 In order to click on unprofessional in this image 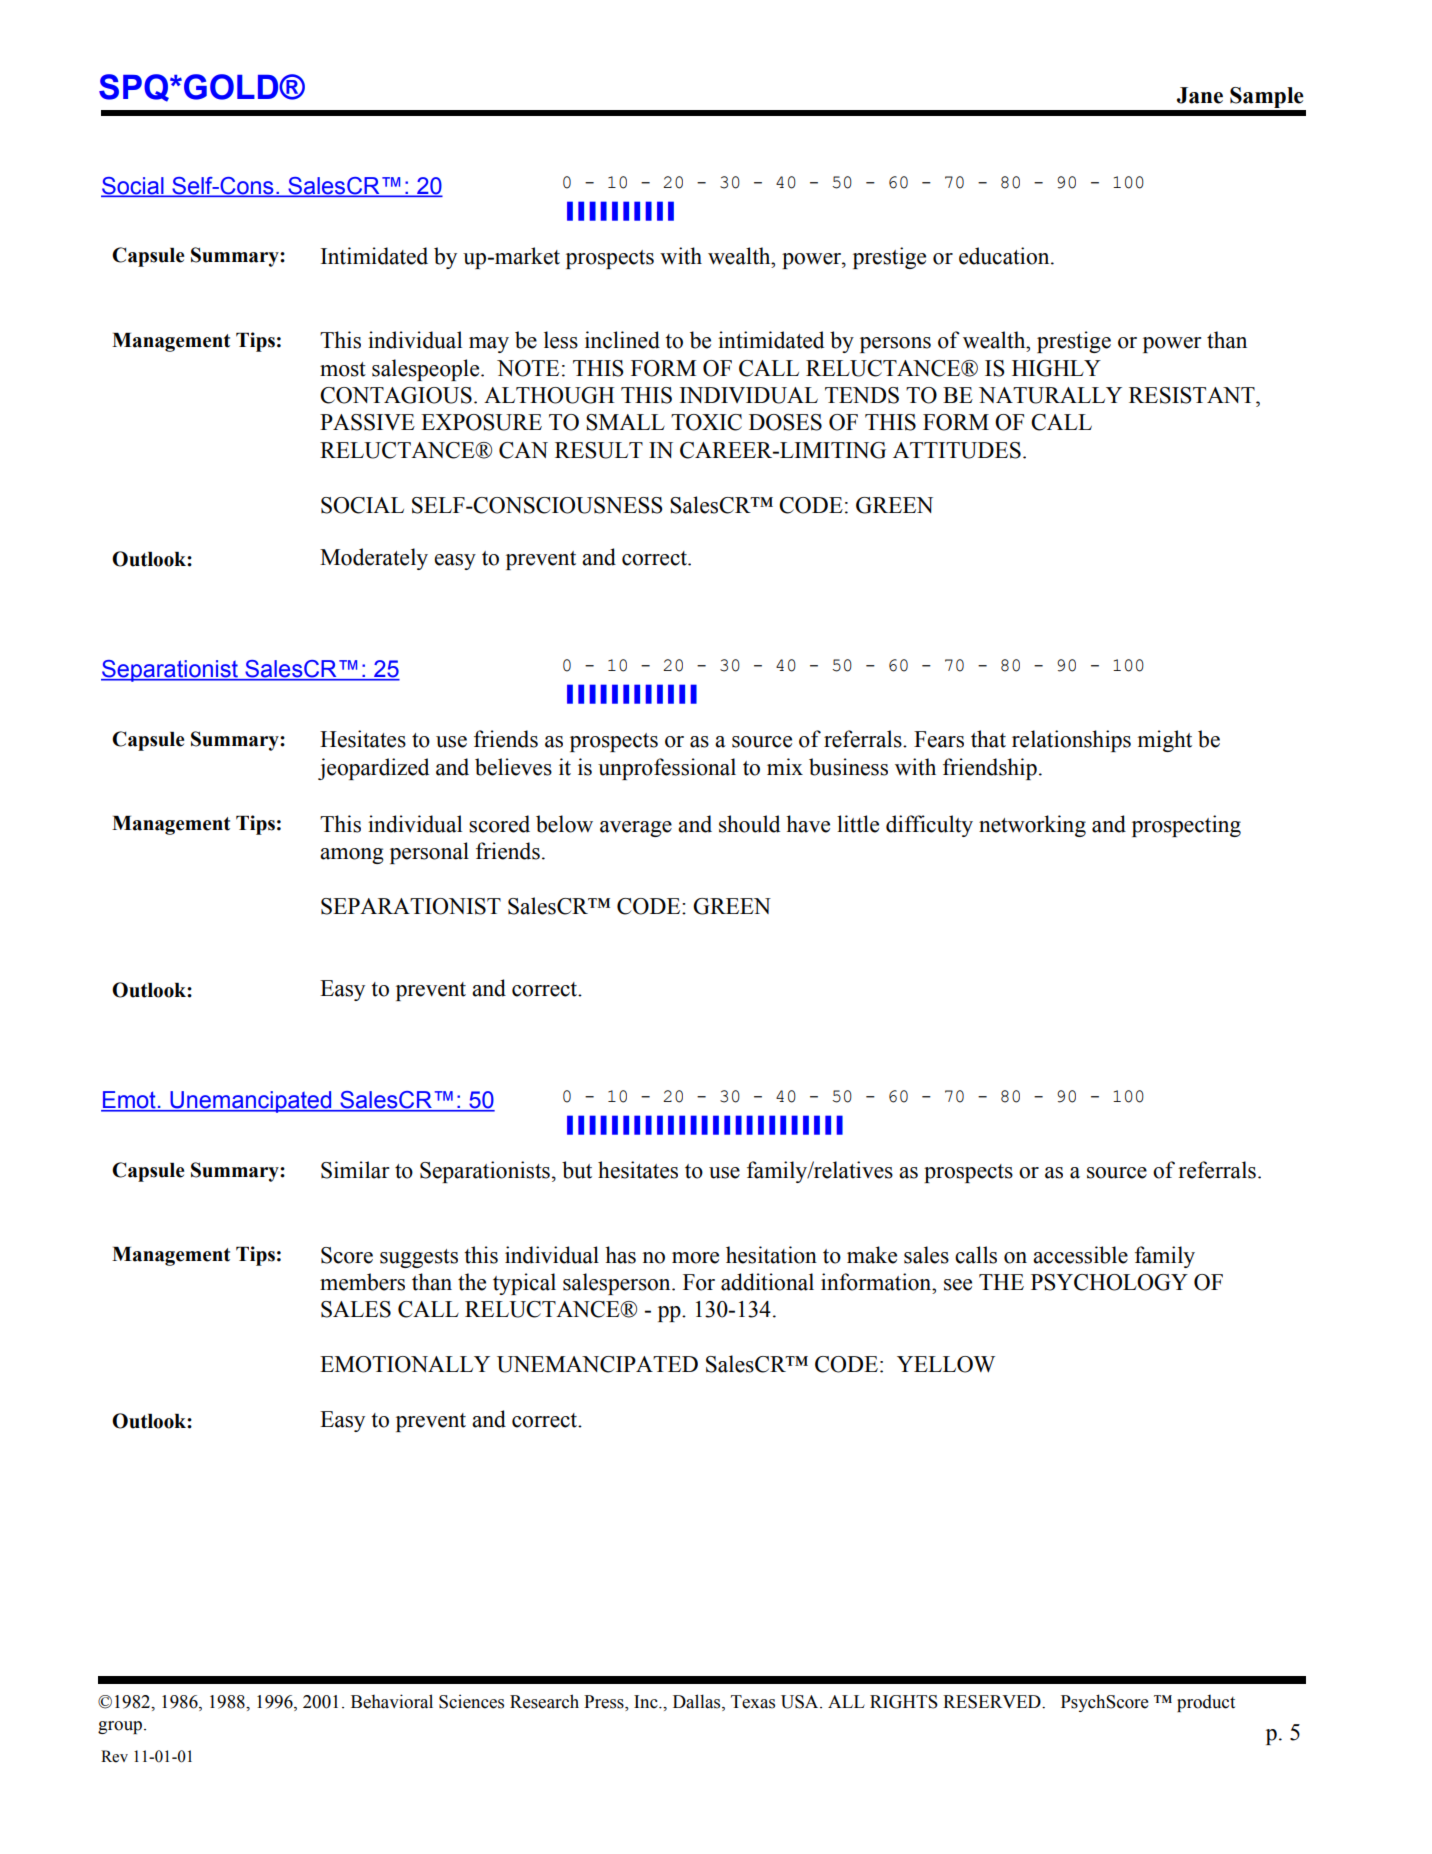, I will do `click(667, 769)`.
